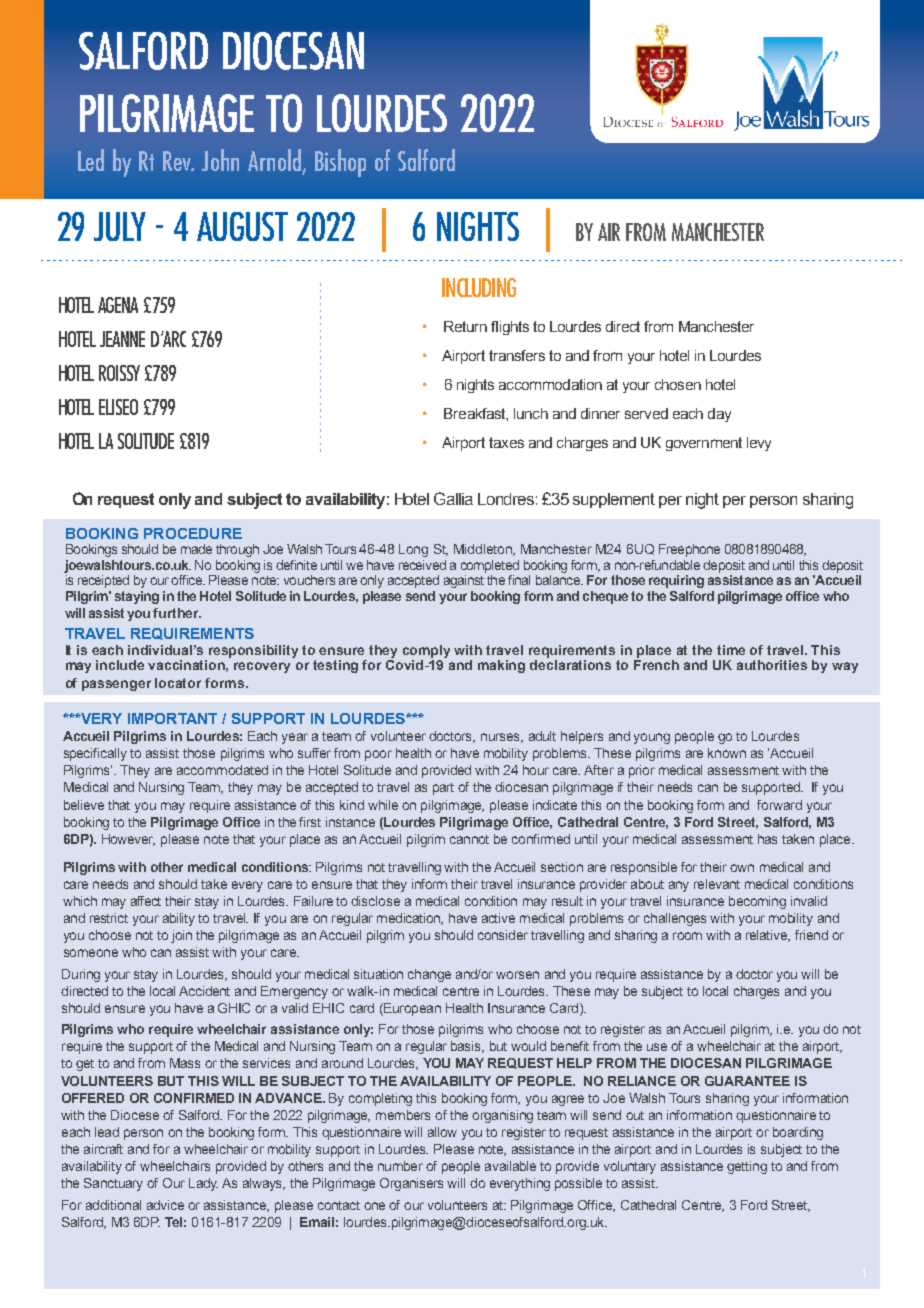 The image size is (924, 1308). I want to click on INCLUDING, so click(479, 287).
